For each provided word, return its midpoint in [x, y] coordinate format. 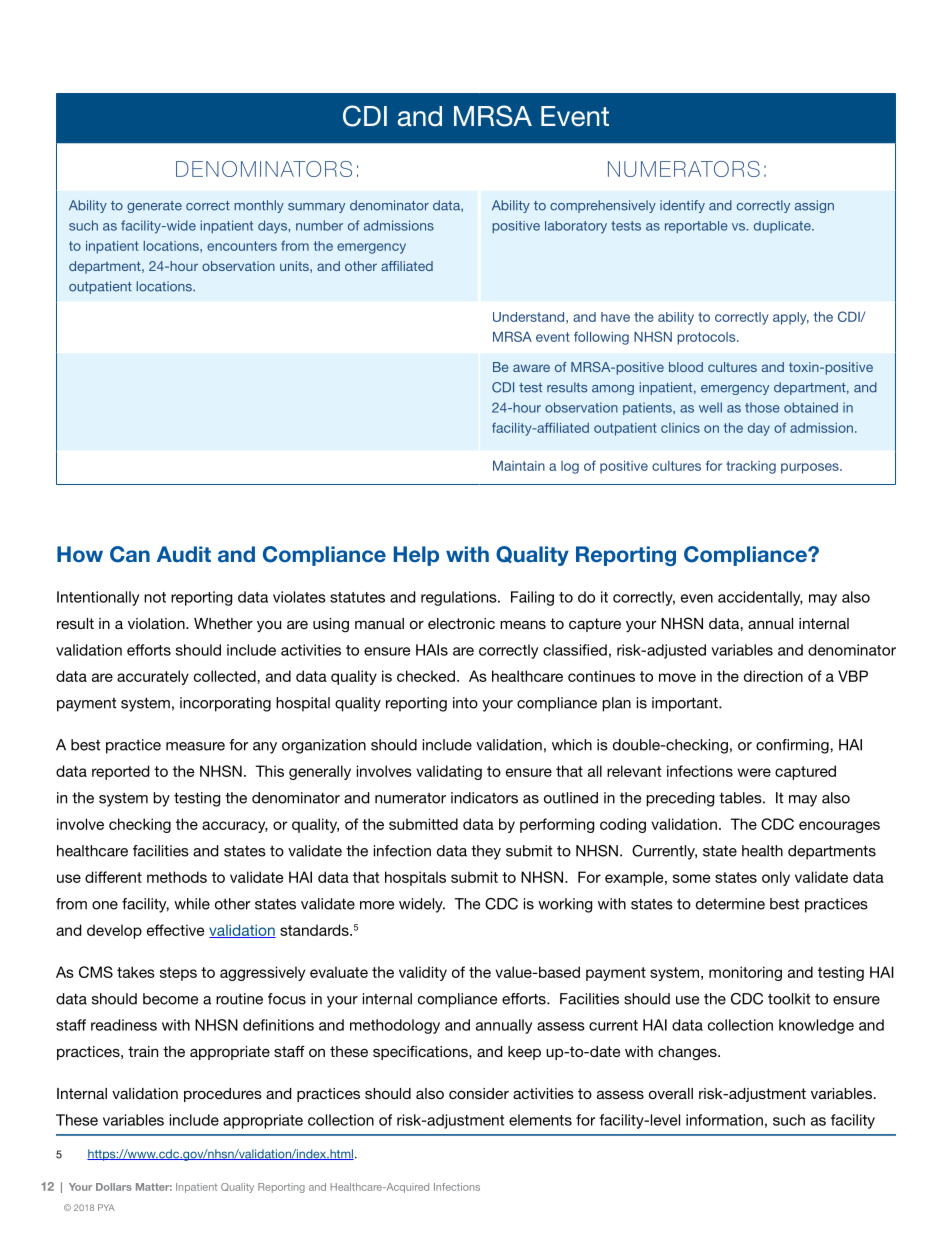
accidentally [760, 598]
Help [416, 556]
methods [177, 877]
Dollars [114, 1187]
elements [540, 1120]
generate [154, 207]
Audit [184, 554]
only [776, 878]
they [486, 852]
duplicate [783, 227]
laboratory [576, 227]
